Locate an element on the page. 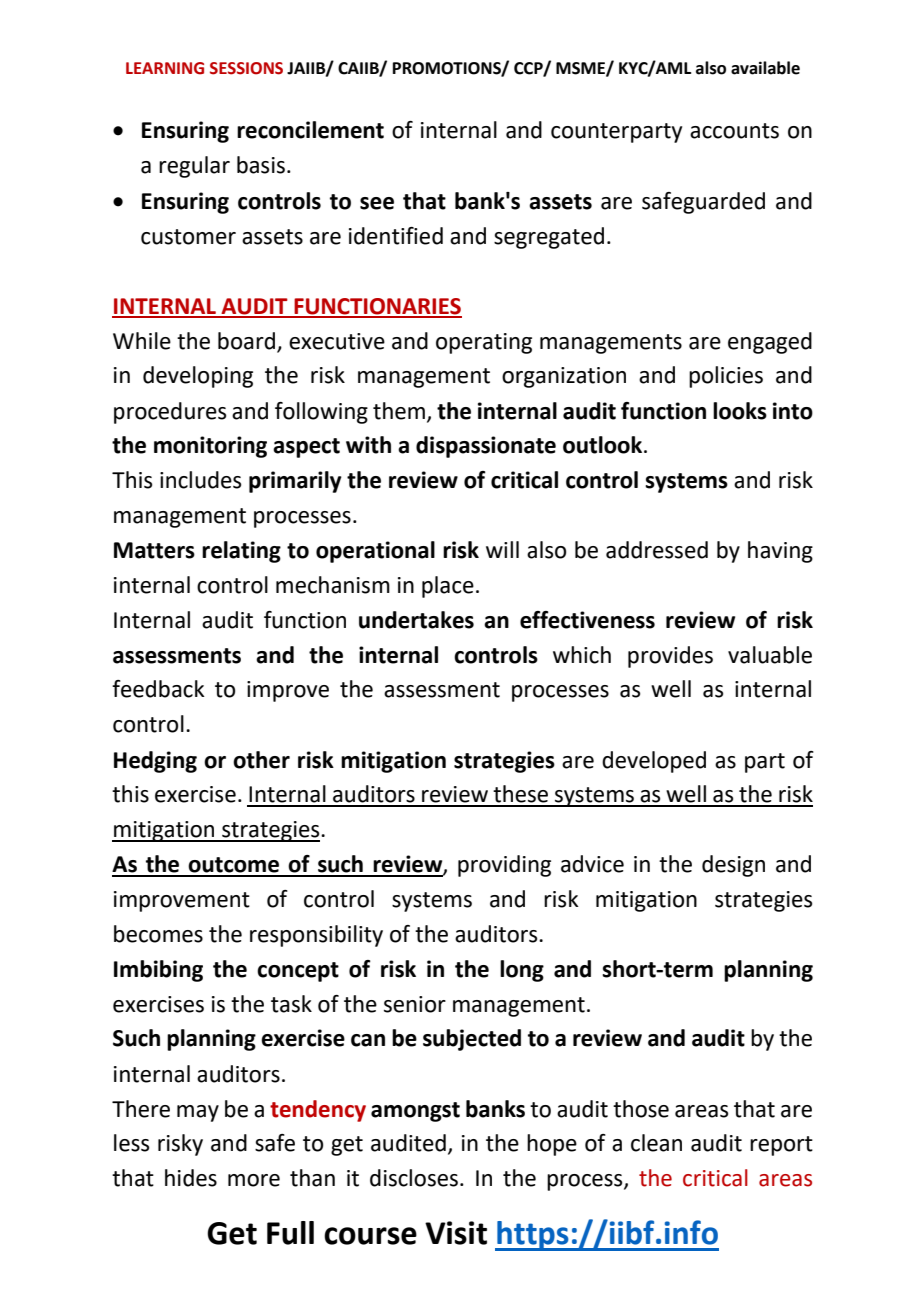 The image size is (924, 1308). other is located at coordinates (261, 760).
